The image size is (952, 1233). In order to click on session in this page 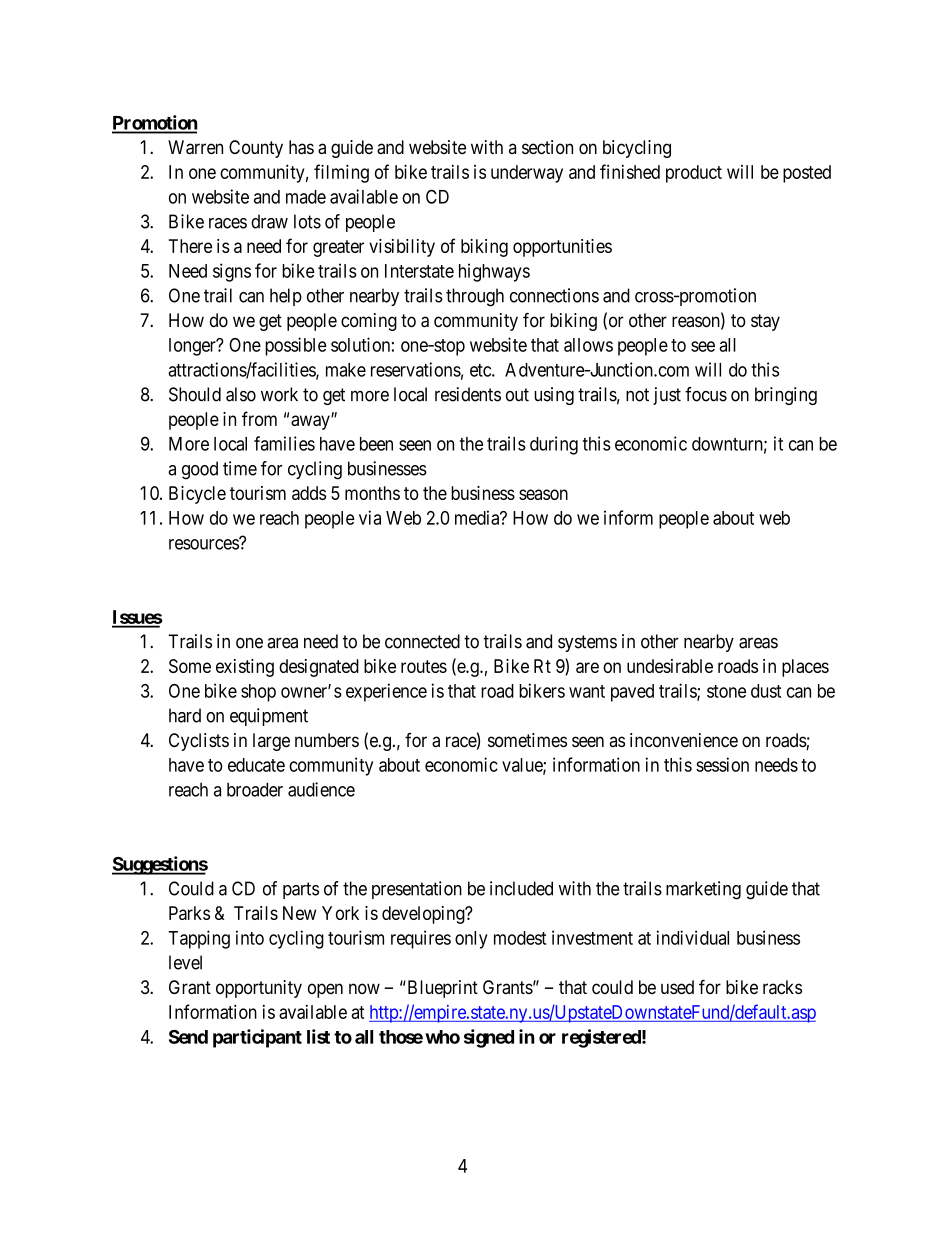, I will do `click(722, 764)`.
